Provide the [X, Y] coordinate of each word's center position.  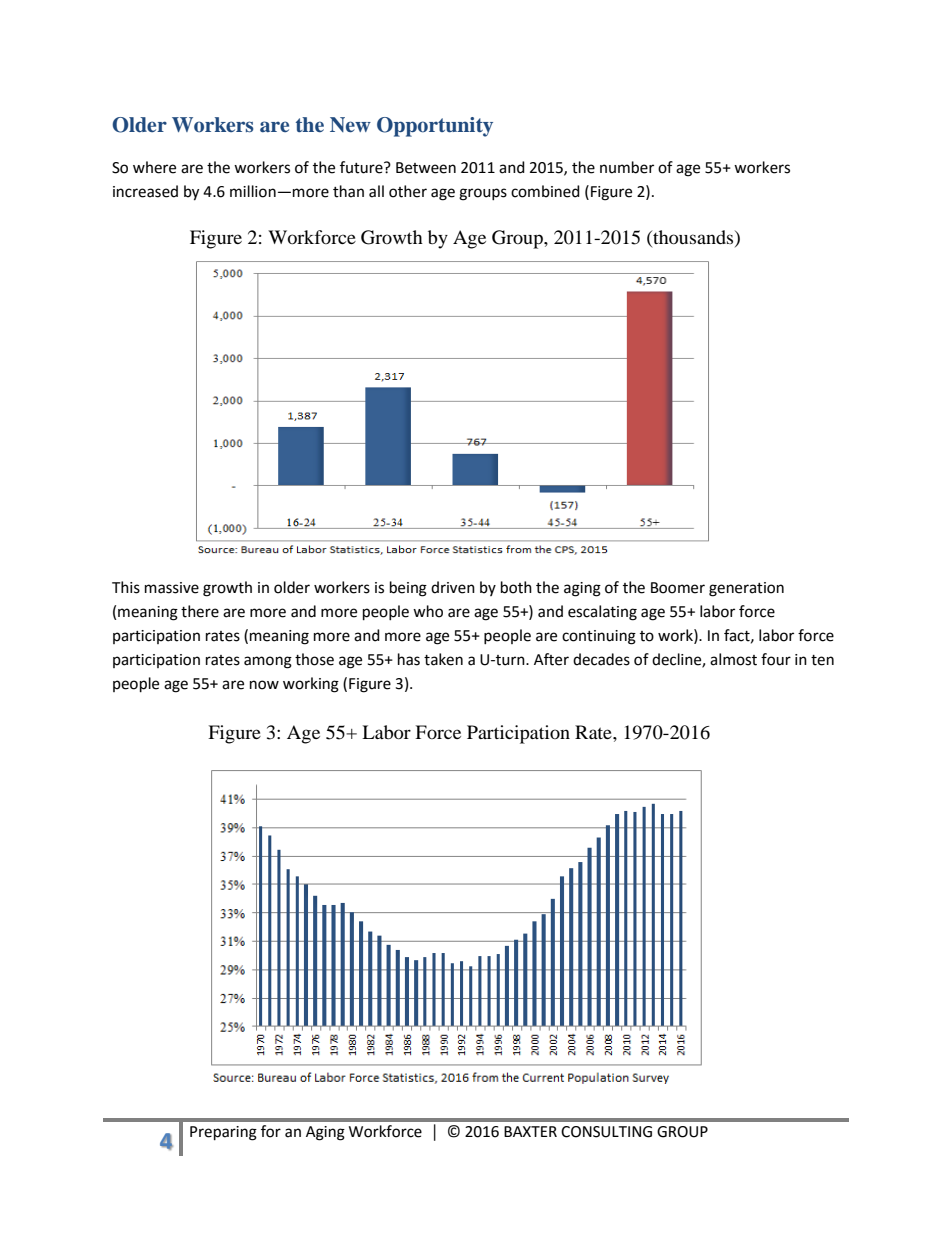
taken [443, 659]
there [200, 611]
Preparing [223, 1133]
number [627, 167]
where [154, 167]
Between [426, 168]
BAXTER [530, 1131]
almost [733, 659]
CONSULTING [606, 1132]
